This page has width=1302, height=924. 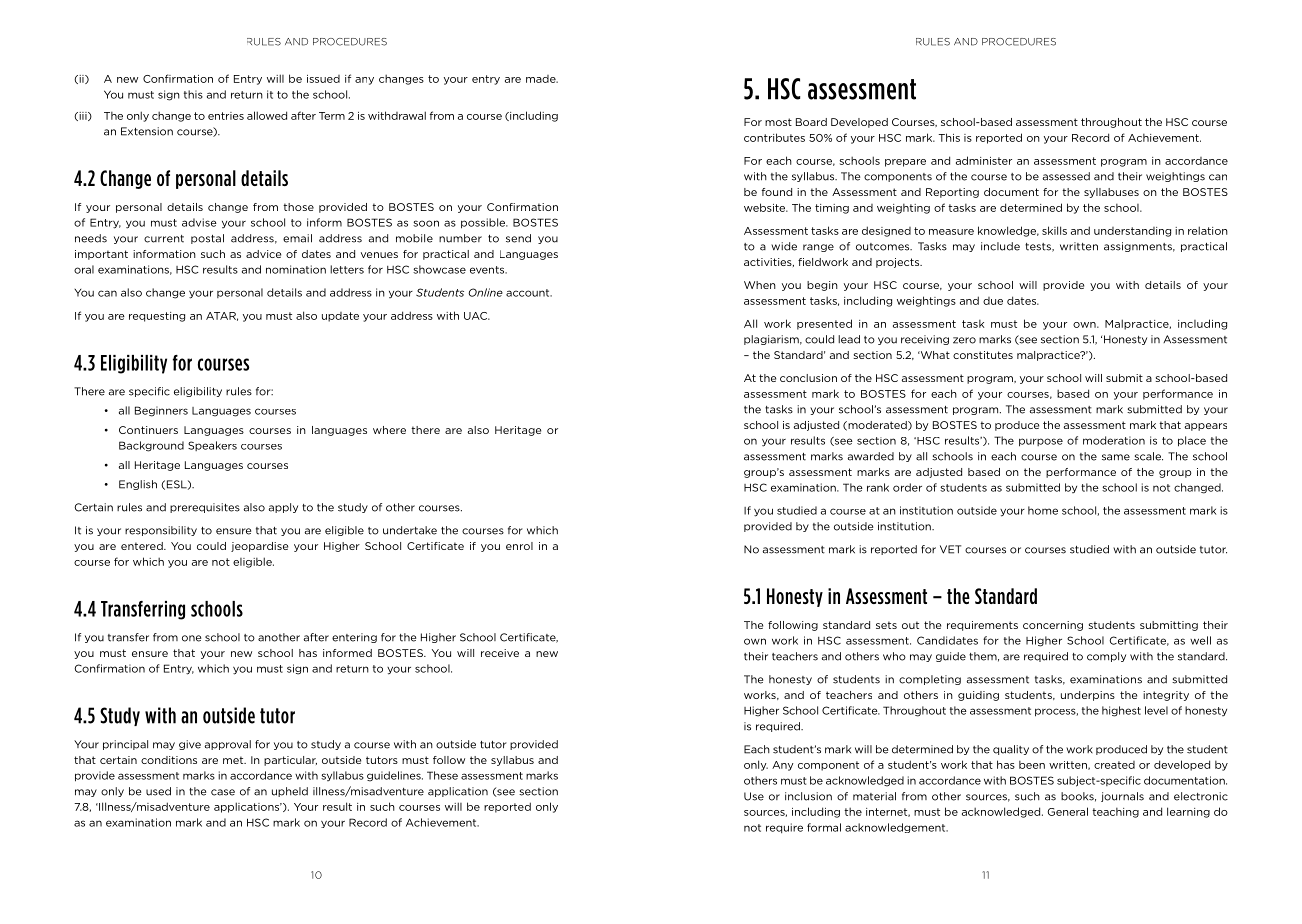 I want to click on Speakers, so click(x=212, y=446).
